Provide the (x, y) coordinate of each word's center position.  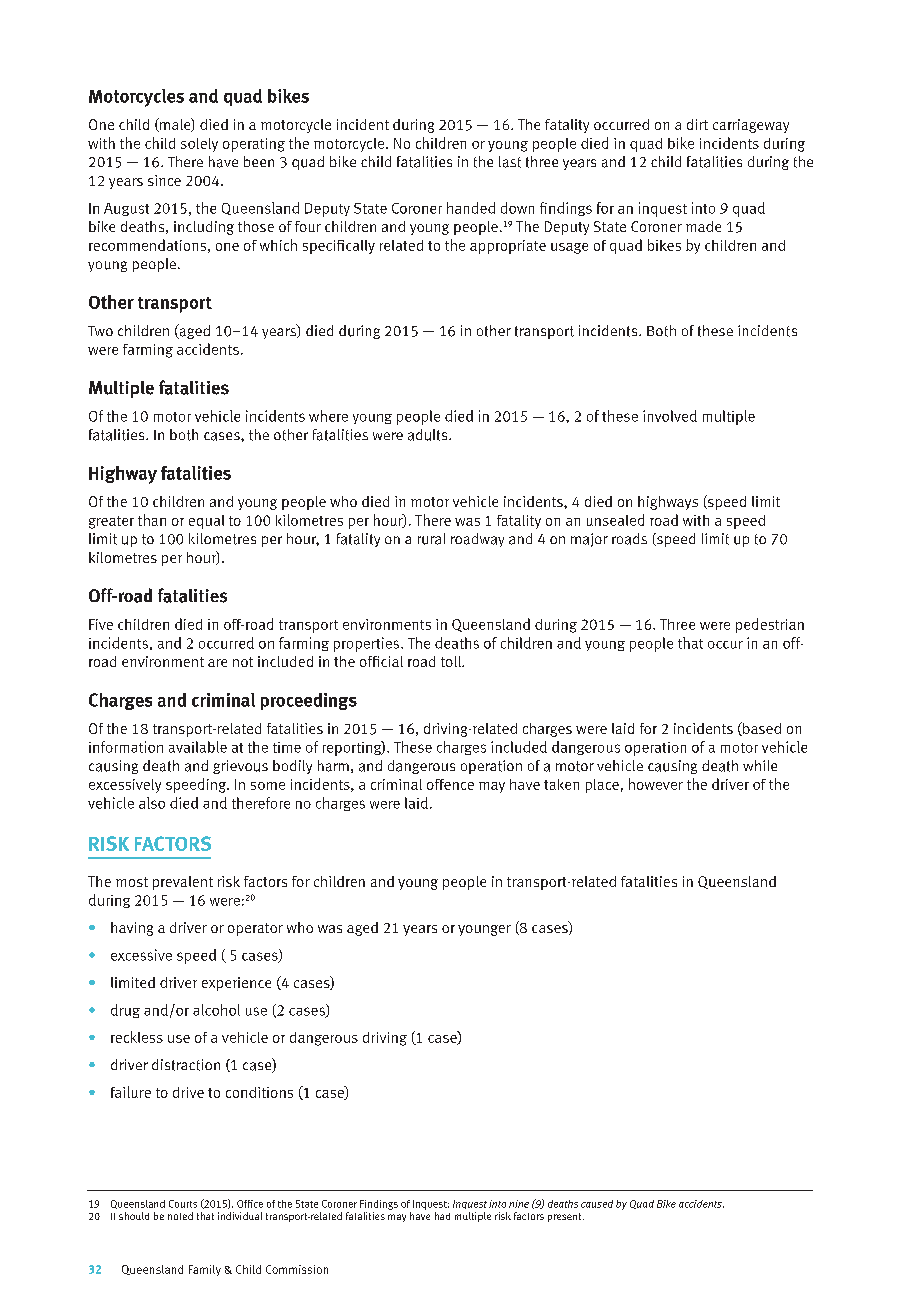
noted (180, 1216)
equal (206, 522)
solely (199, 145)
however (656, 784)
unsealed (615, 520)
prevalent (183, 883)
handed (471, 208)
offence (450, 784)
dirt (697, 124)
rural (431, 539)
